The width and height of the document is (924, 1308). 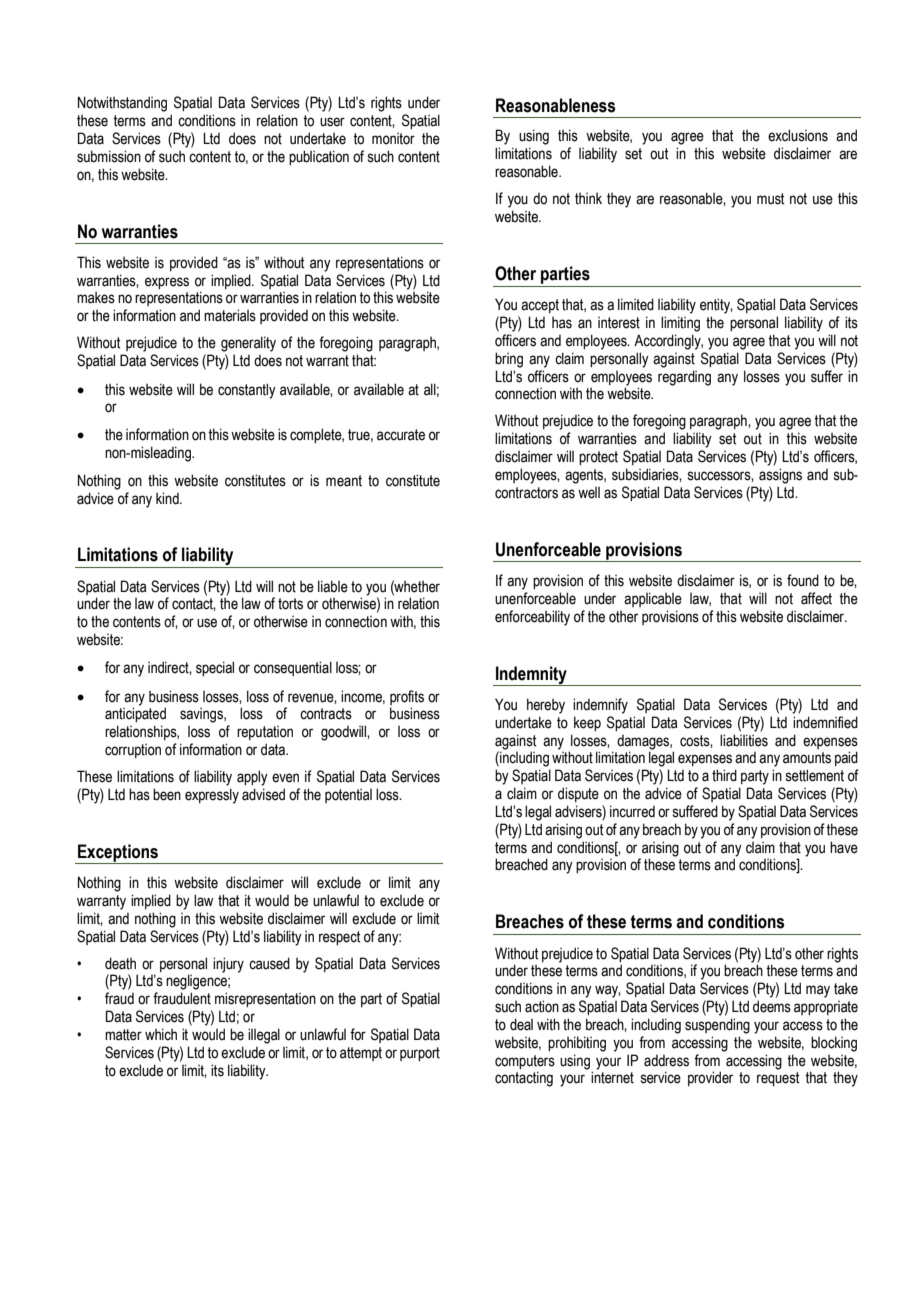 I want to click on been, so click(x=167, y=794).
